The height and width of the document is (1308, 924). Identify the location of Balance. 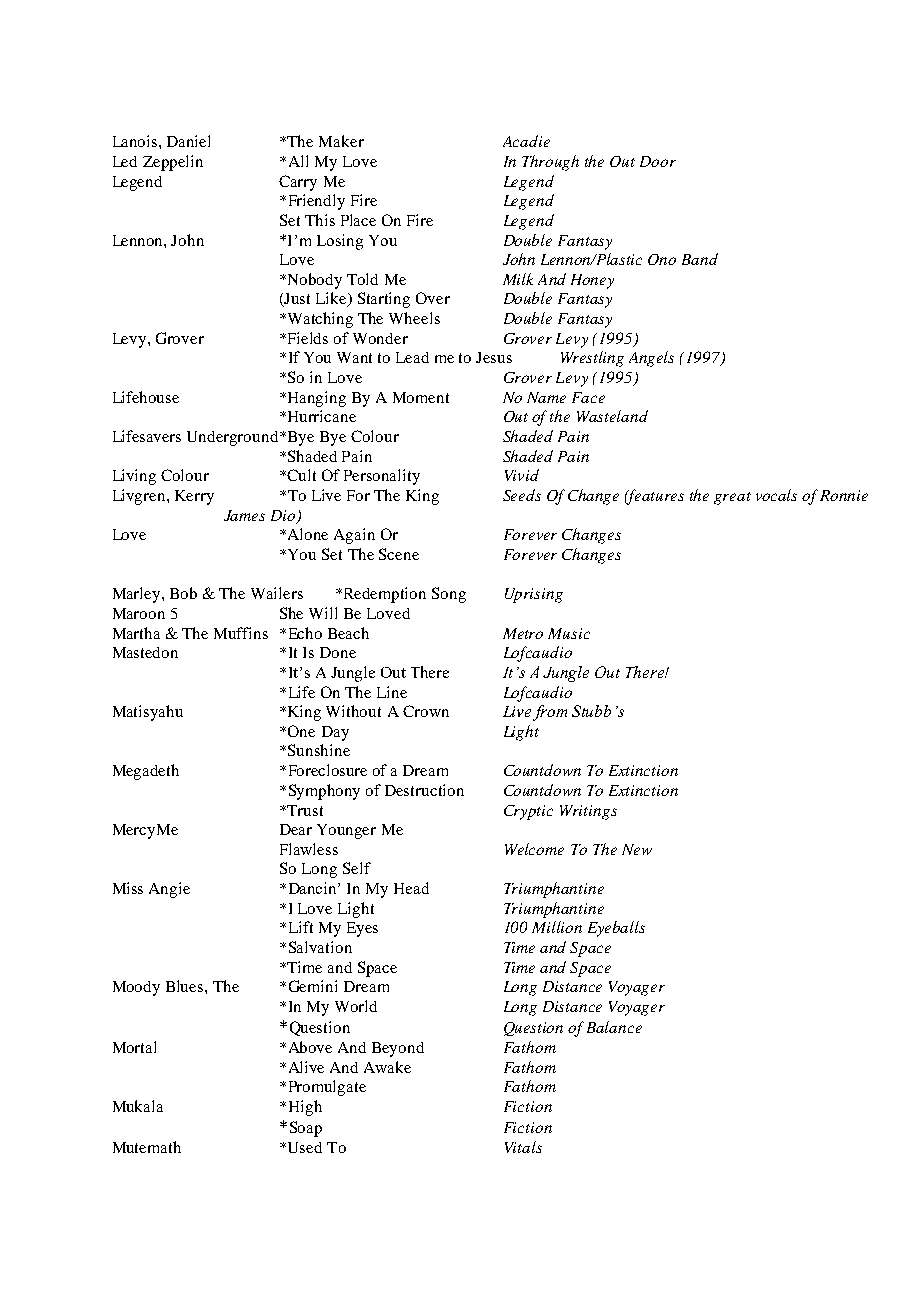
(614, 1027).
